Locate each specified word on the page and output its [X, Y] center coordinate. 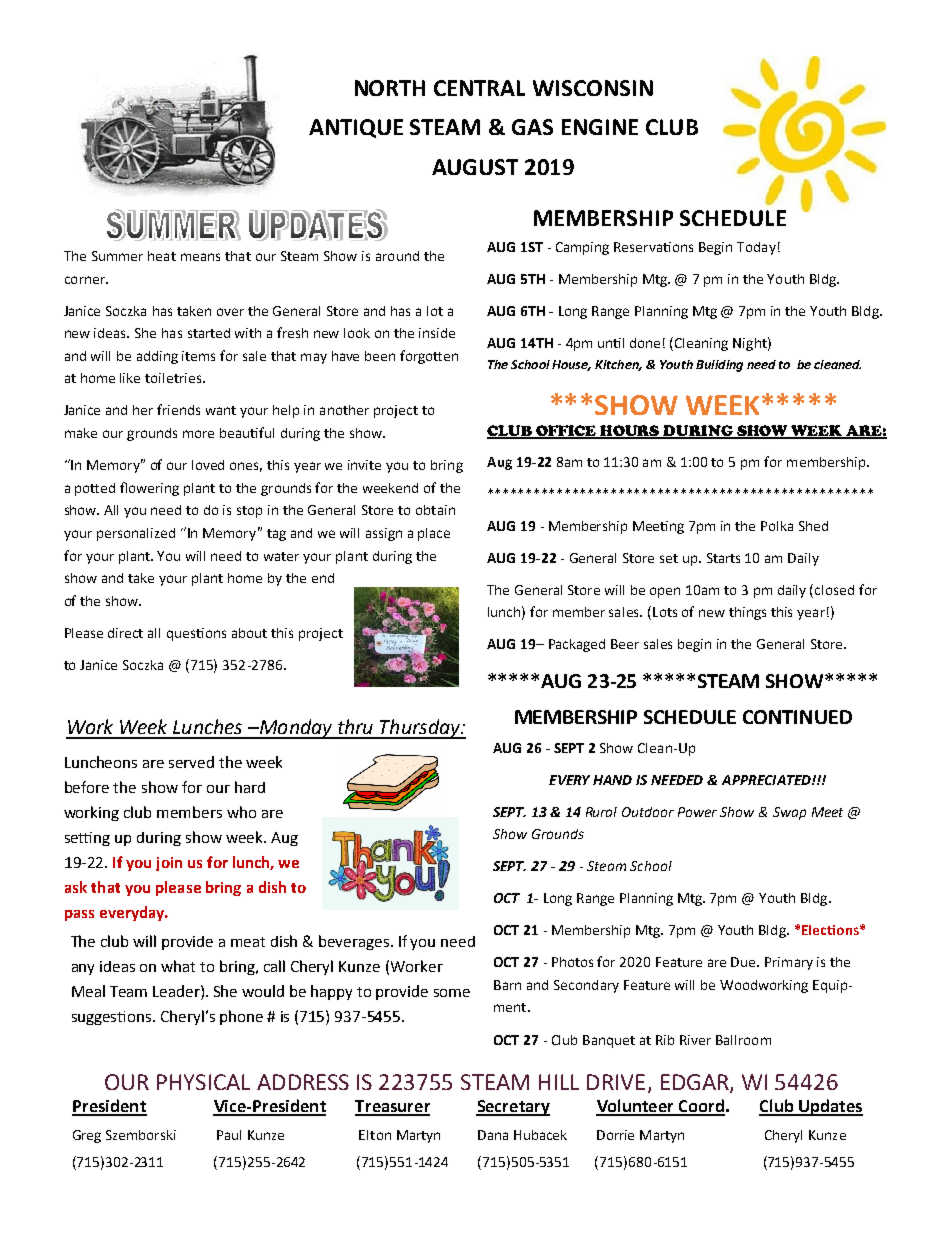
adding [157, 357]
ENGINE [600, 127]
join [169, 864]
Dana [493, 1135]
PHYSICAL [203, 1082]
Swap [789, 813]
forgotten [429, 357]
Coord [700, 1107]
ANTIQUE [356, 128]
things [747, 613]
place [434, 534]
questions [196, 634]
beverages [355, 942]
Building [719, 366]
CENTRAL [479, 88]
